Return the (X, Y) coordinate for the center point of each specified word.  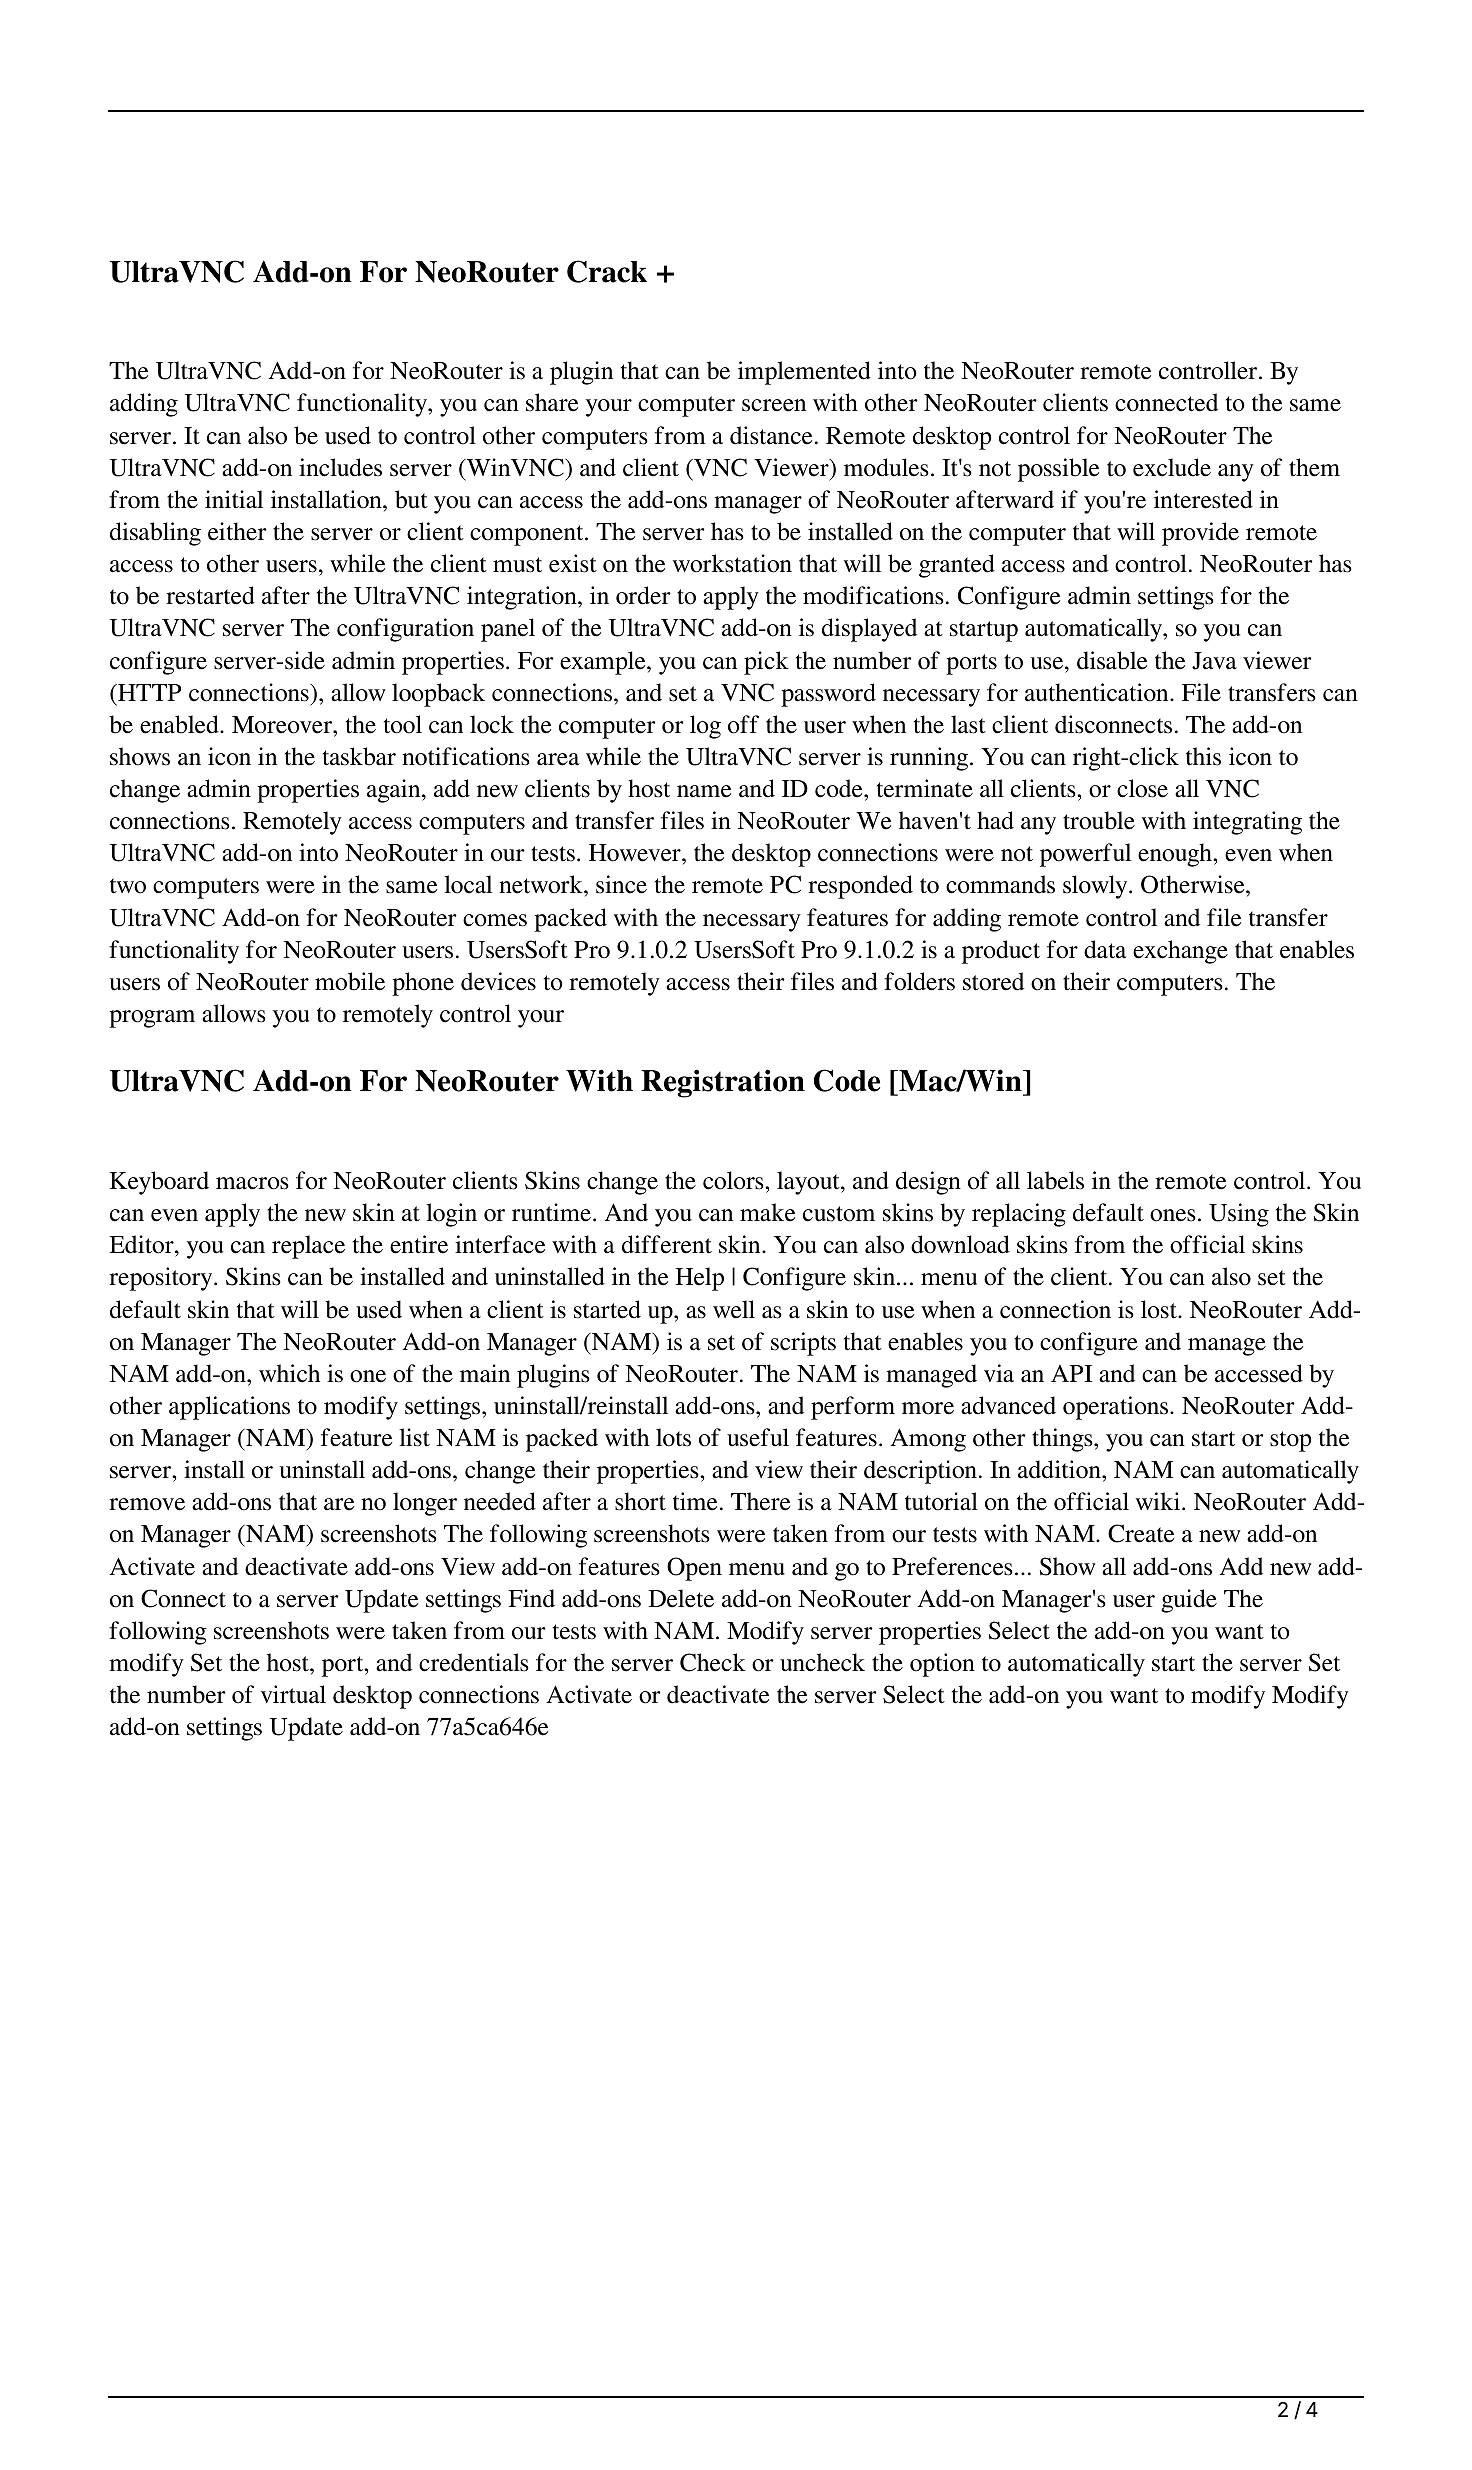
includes (340, 467)
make (767, 1212)
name (704, 791)
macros (252, 1183)
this (1203, 756)
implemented (804, 373)
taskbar (359, 756)
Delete (681, 1598)
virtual (293, 1694)
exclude (1172, 467)
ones (1173, 1215)
